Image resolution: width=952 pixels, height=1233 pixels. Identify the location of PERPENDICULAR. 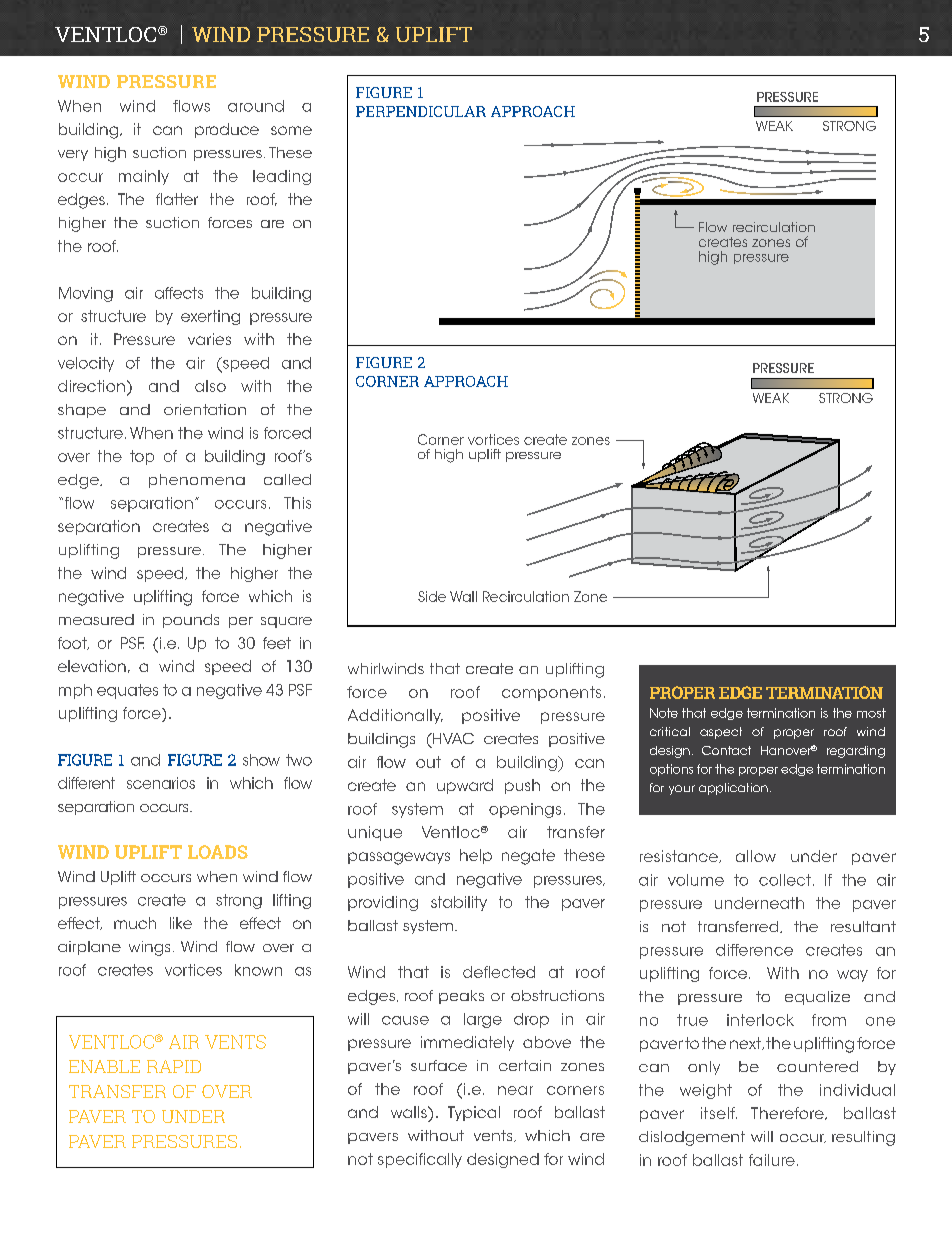
(421, 111).
